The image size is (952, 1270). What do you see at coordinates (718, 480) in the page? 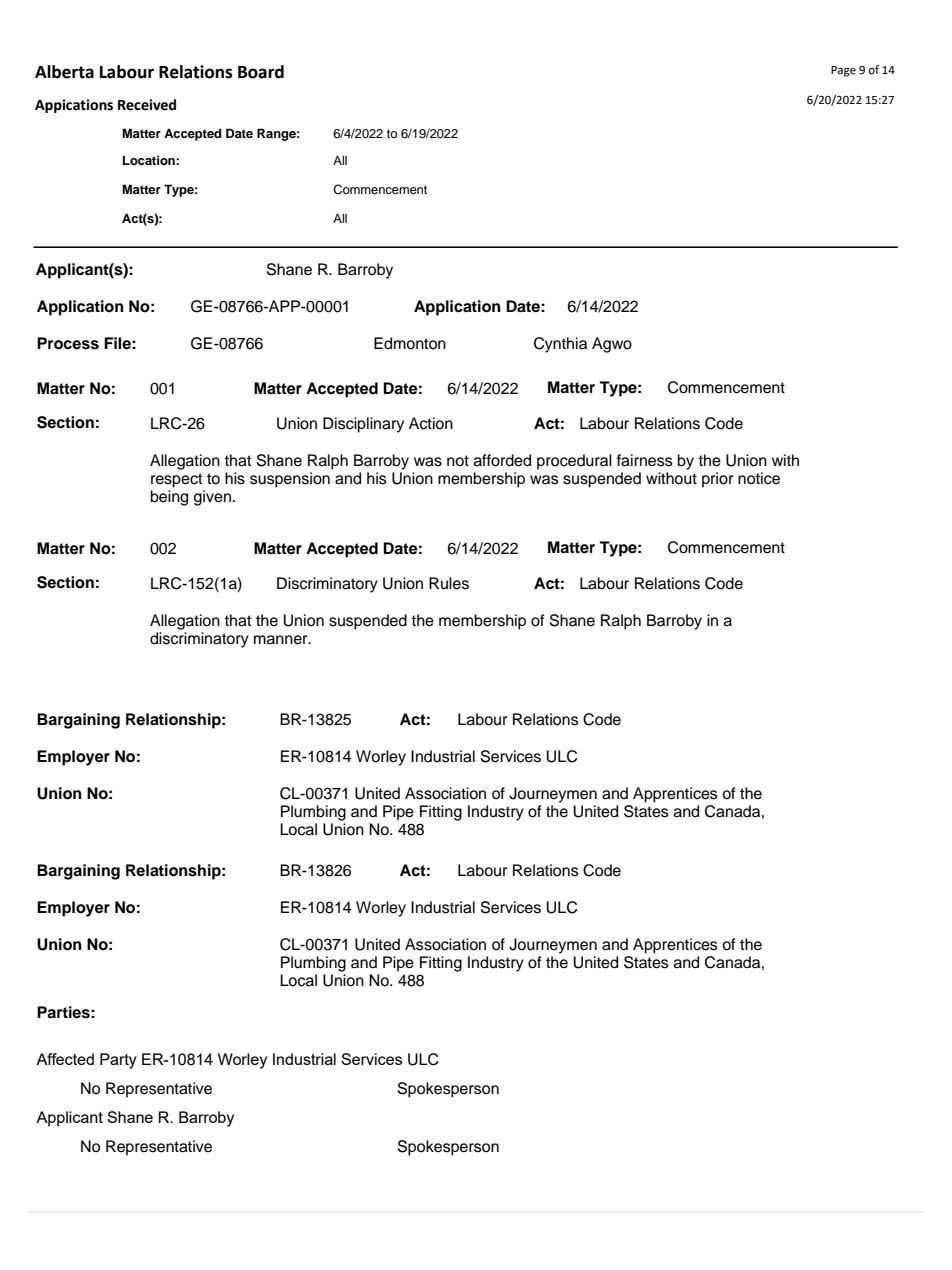
I see `prior` at bounding box center [718, 480].
